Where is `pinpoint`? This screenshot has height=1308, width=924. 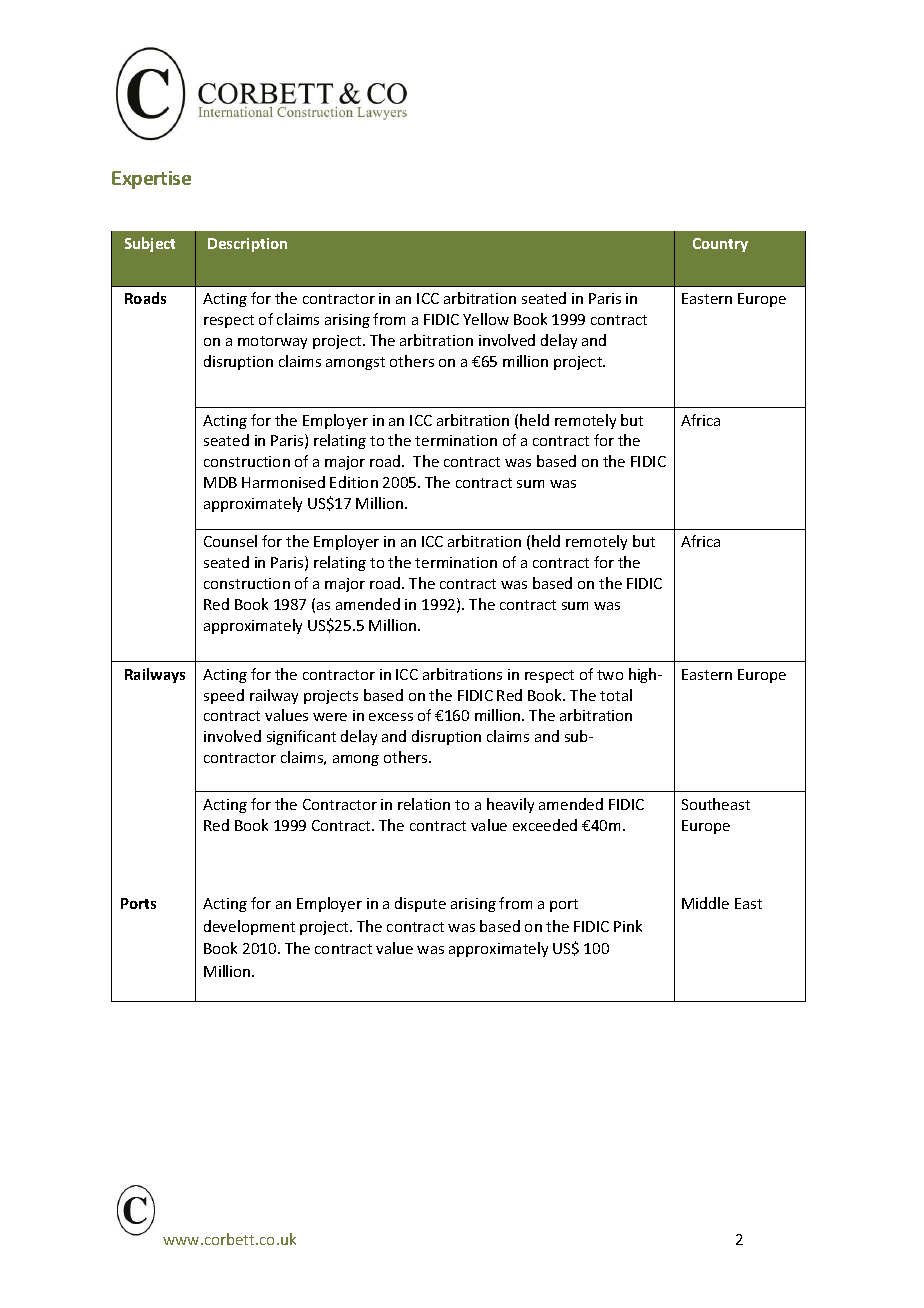 pinpoint is located at coordinates (234, 927).
